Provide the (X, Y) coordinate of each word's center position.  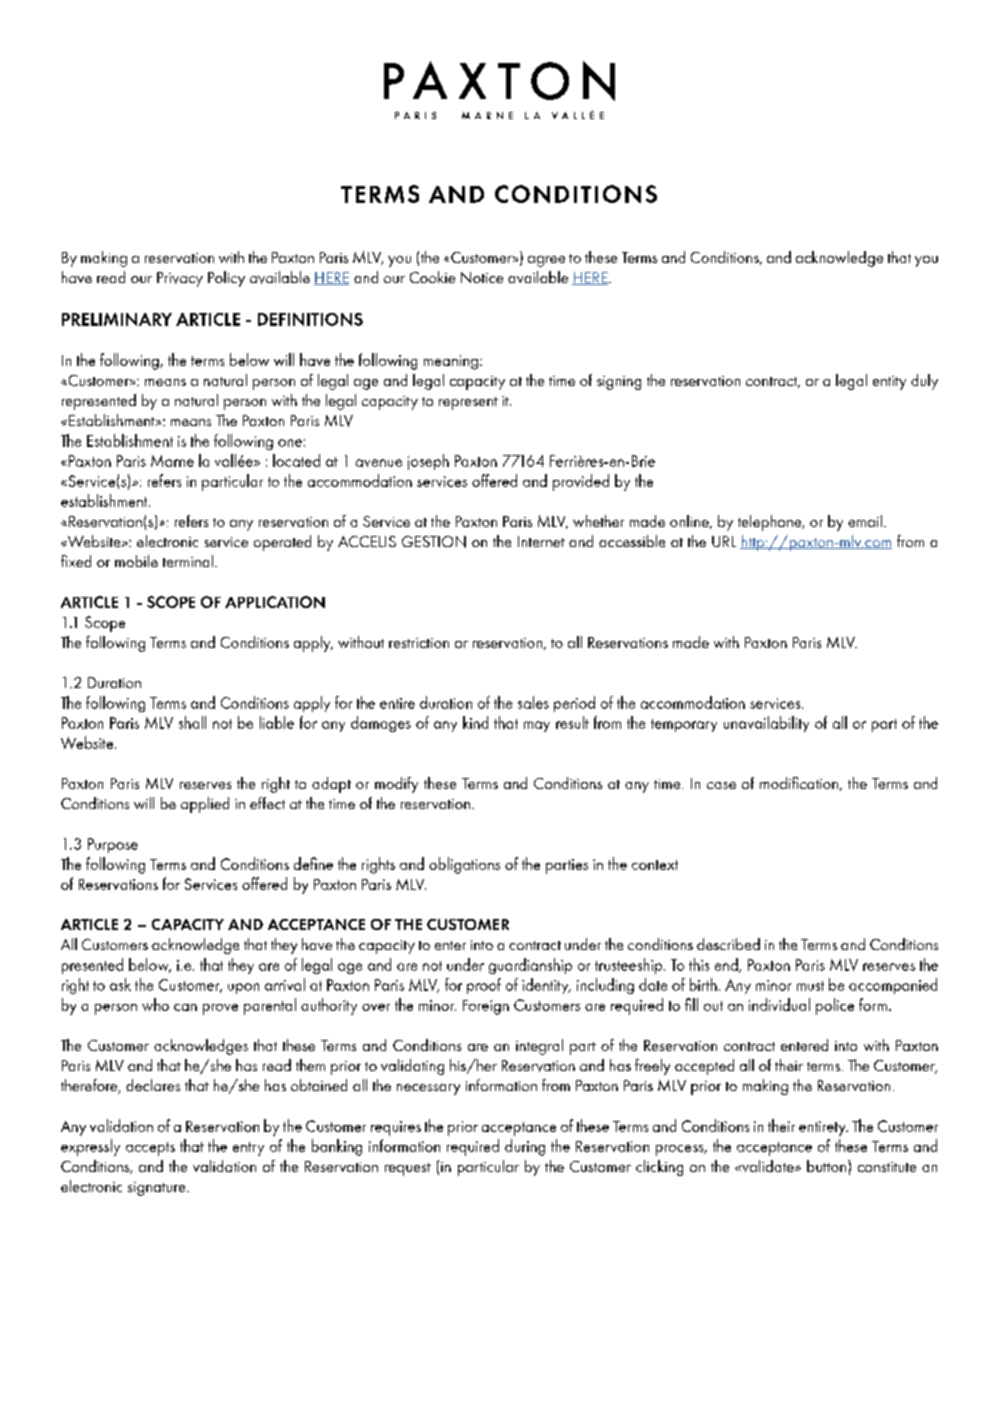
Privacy (180, 279)
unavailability (766, 724)
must (810, 986)
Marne (172, 461)
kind (475, 722)
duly (924, 382)
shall (192, 722)
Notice (482, 277)
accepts (150, 1149)
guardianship (530, 966)
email (865, 521)
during (525, 1147)
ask (120, 984)
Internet (541, 541)
